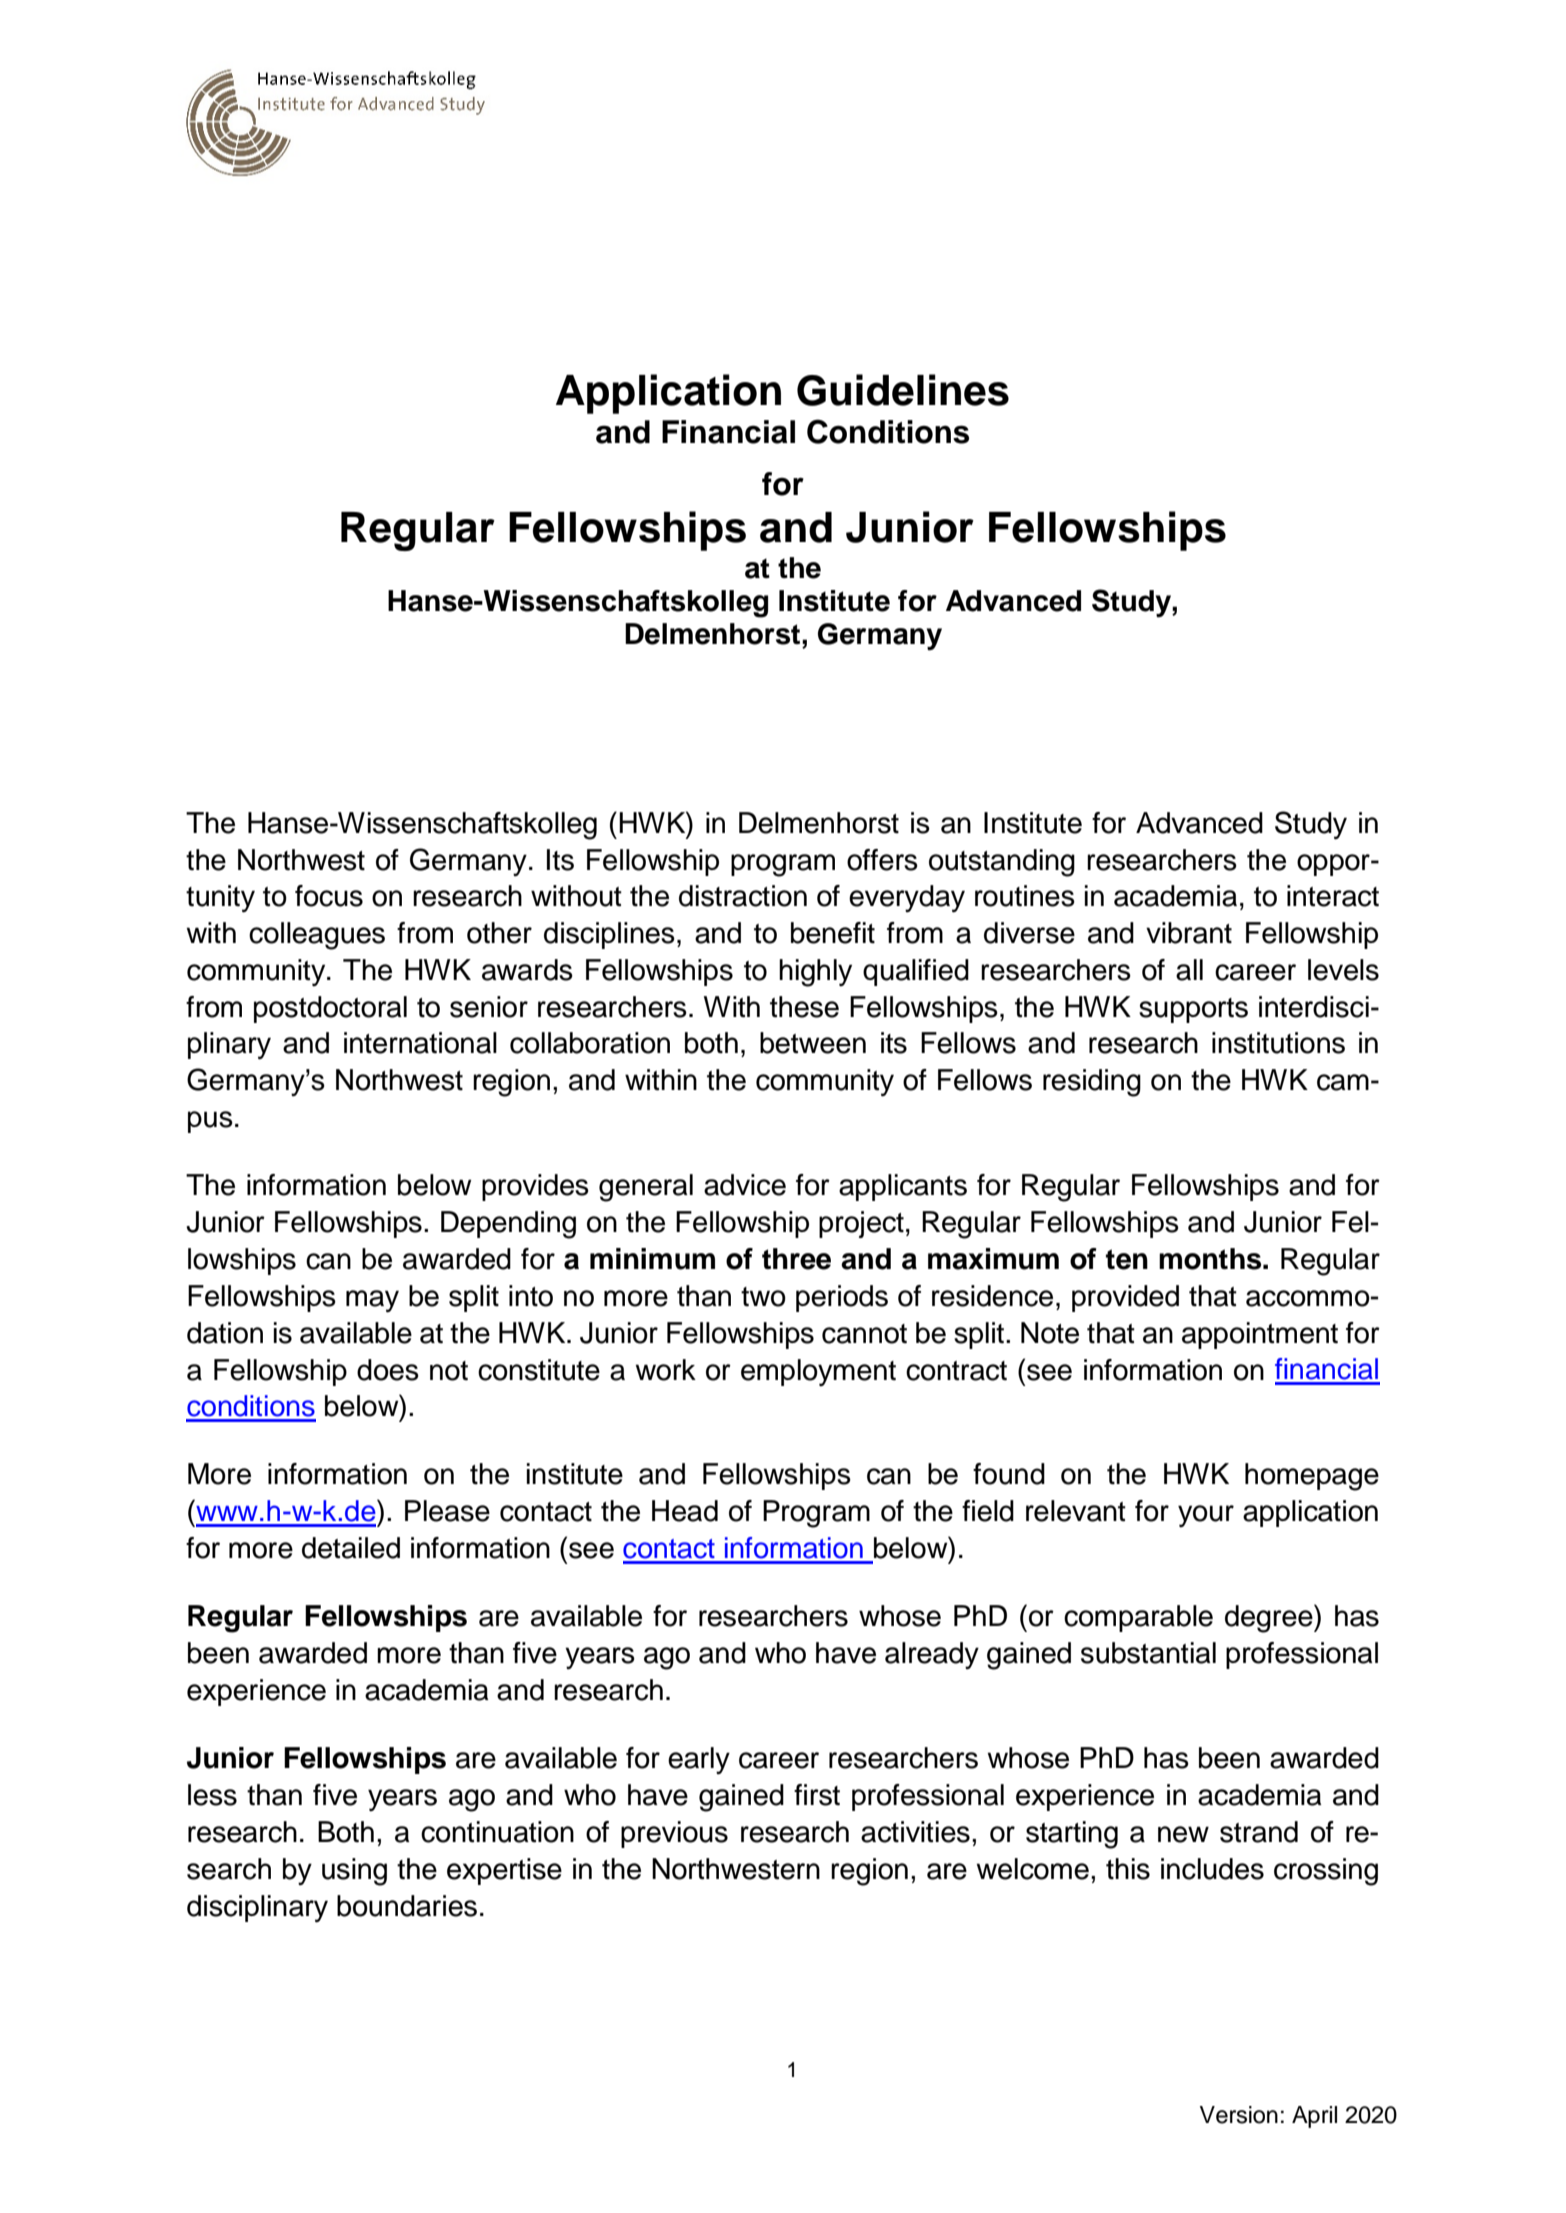 The height and width of the document is (2213, 1566). I want to click on boundaries, so click(407, 1906).
